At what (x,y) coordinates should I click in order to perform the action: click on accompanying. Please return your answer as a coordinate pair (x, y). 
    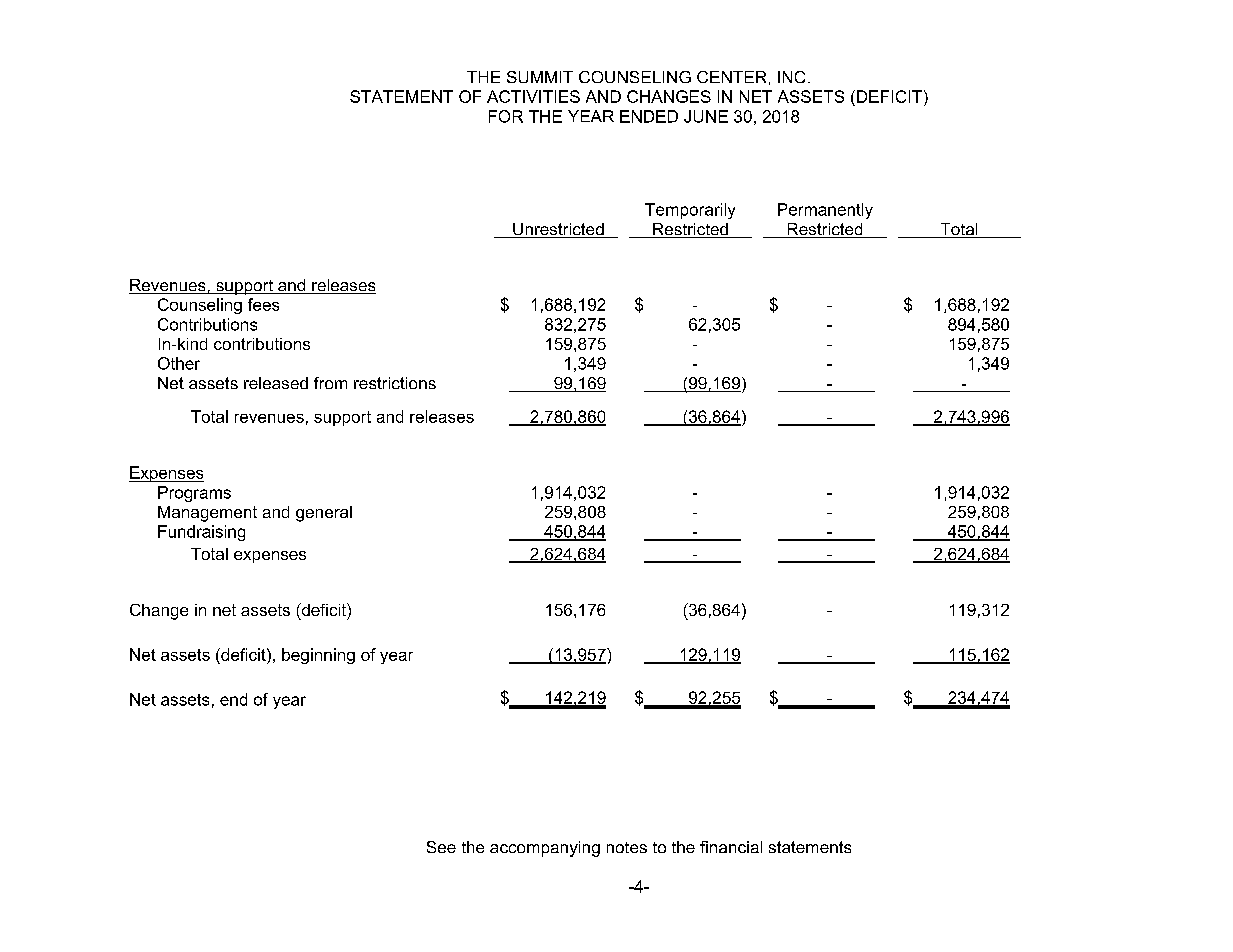
    Looking at the image, I should click on (545, 849).
